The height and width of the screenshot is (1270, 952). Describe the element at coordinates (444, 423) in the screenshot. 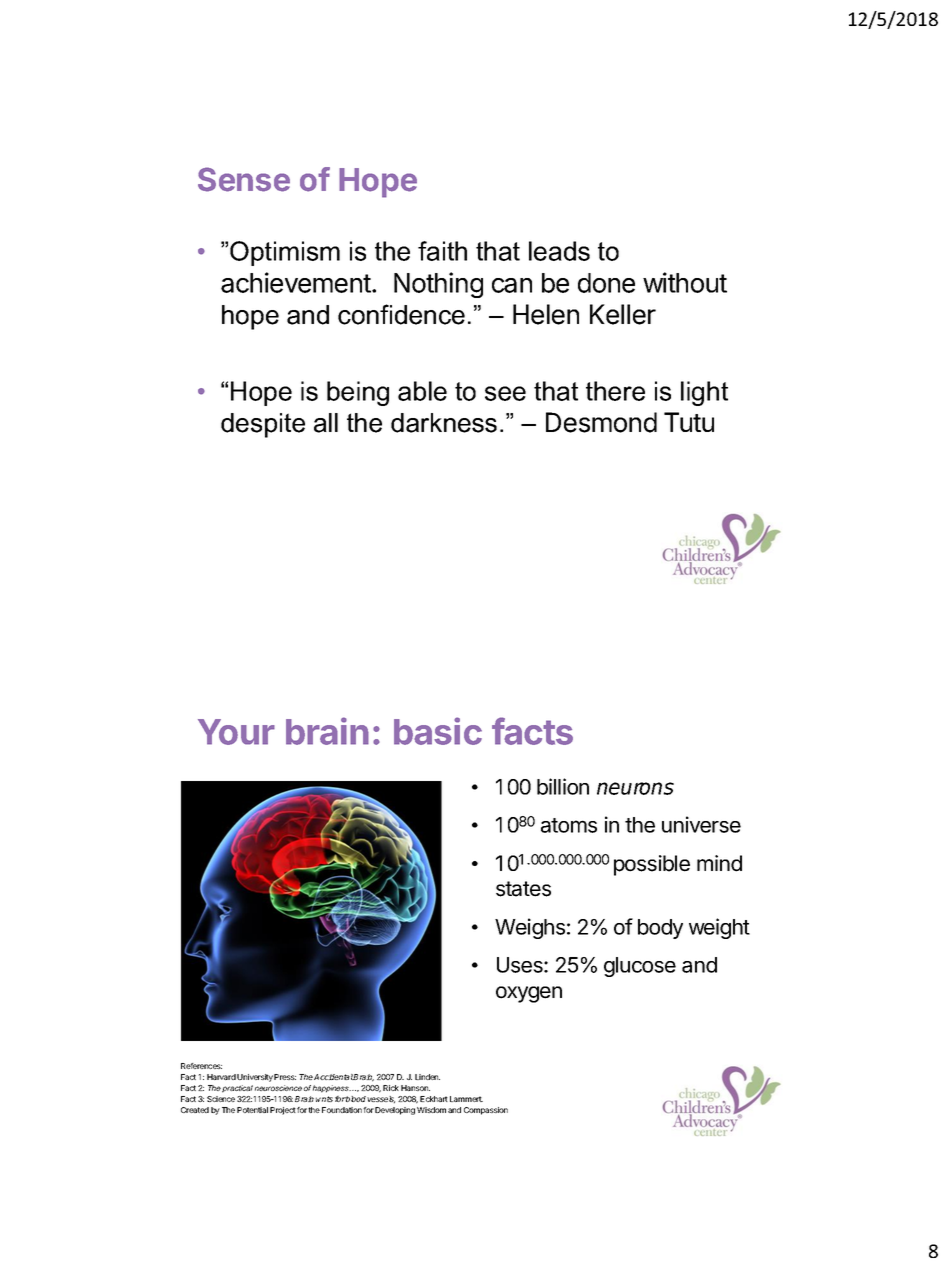

I see `darkness` at that location.
